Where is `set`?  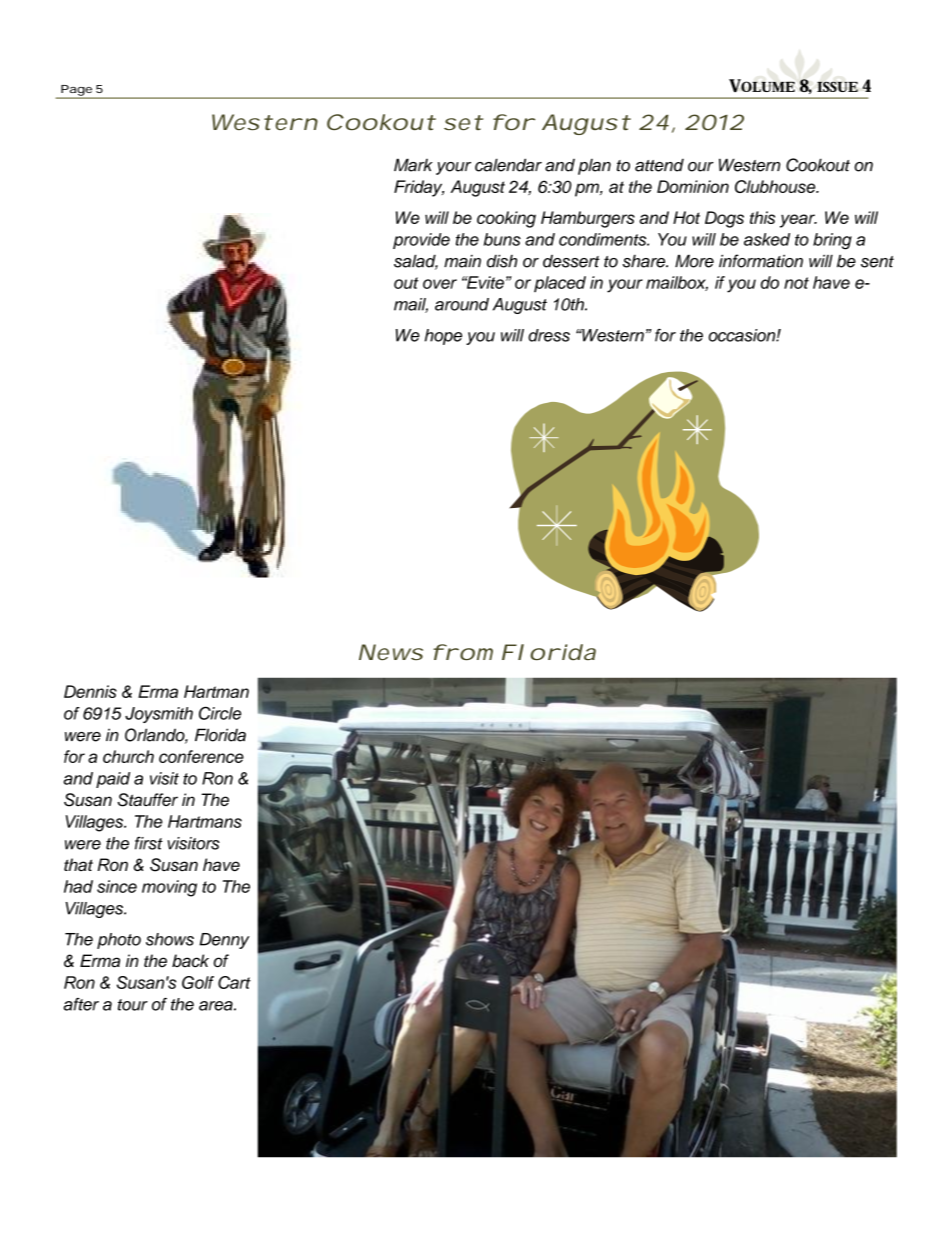 set is located at coordinates (463, 122).
